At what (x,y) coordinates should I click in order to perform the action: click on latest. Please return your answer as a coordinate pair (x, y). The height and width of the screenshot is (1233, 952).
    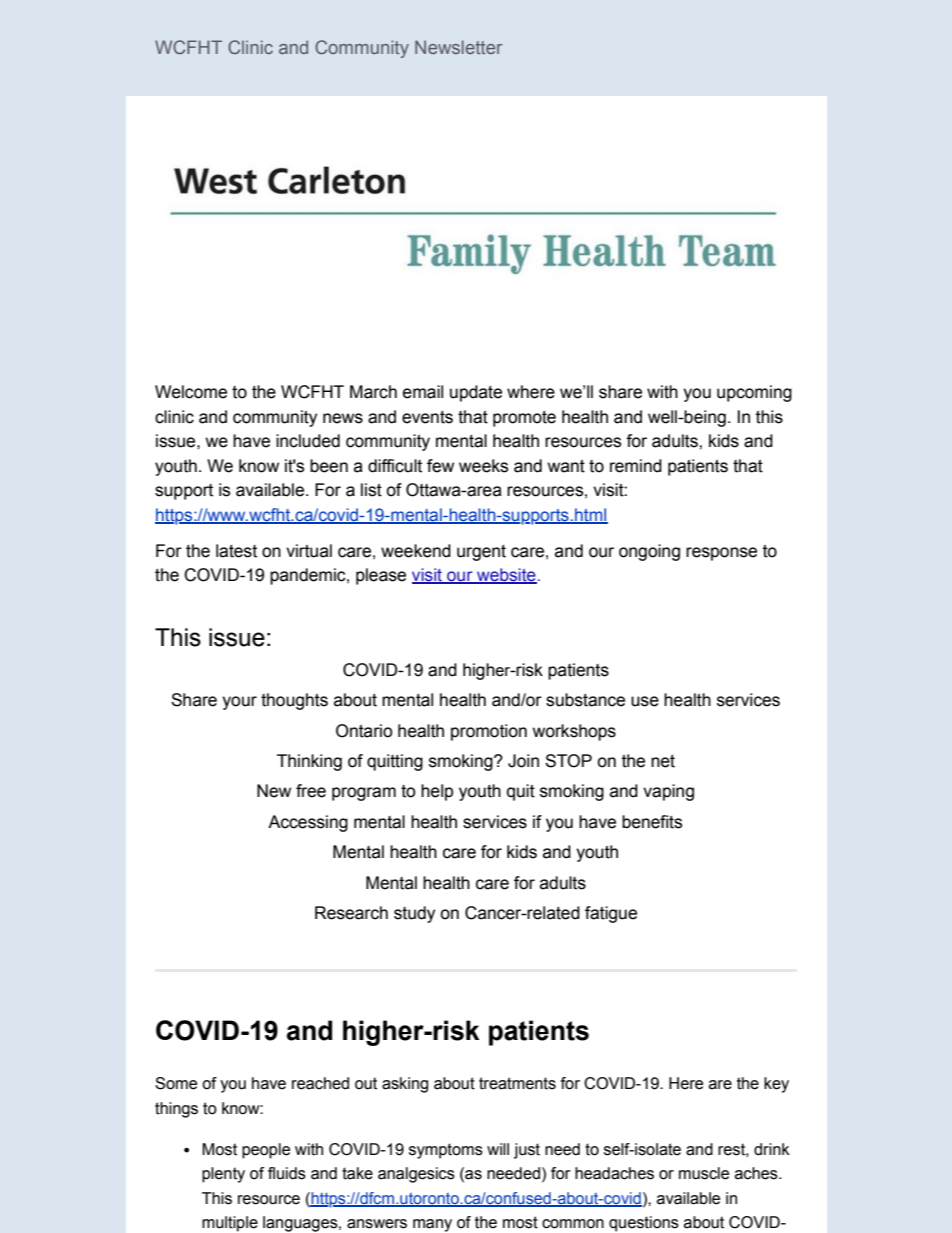
    Looking at the image, I should click on (236, 551).
